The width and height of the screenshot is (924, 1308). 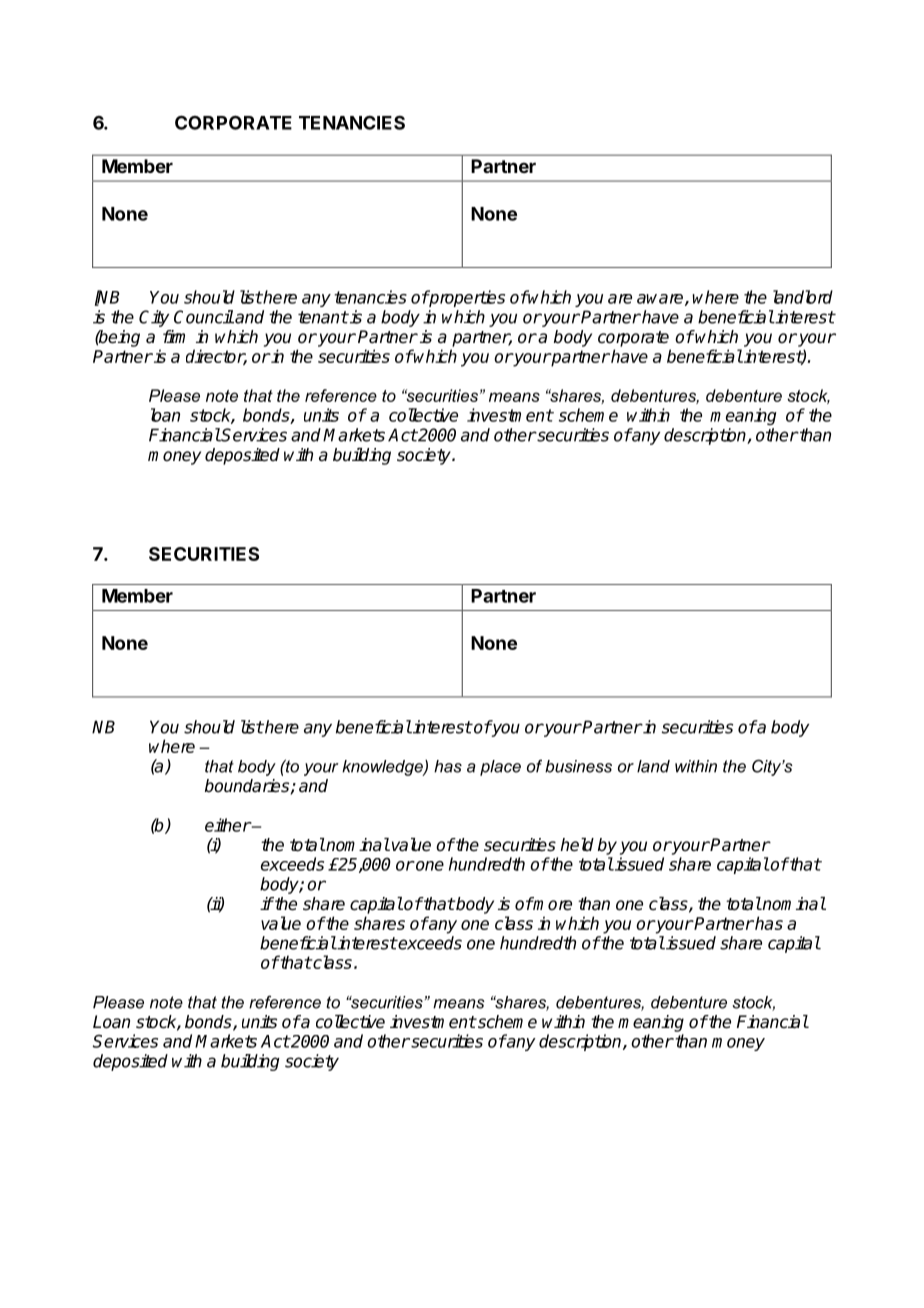 What do you see at coordinates (577, 845) in the screenshot?
I see `held` at bounding box center [577, 845].
